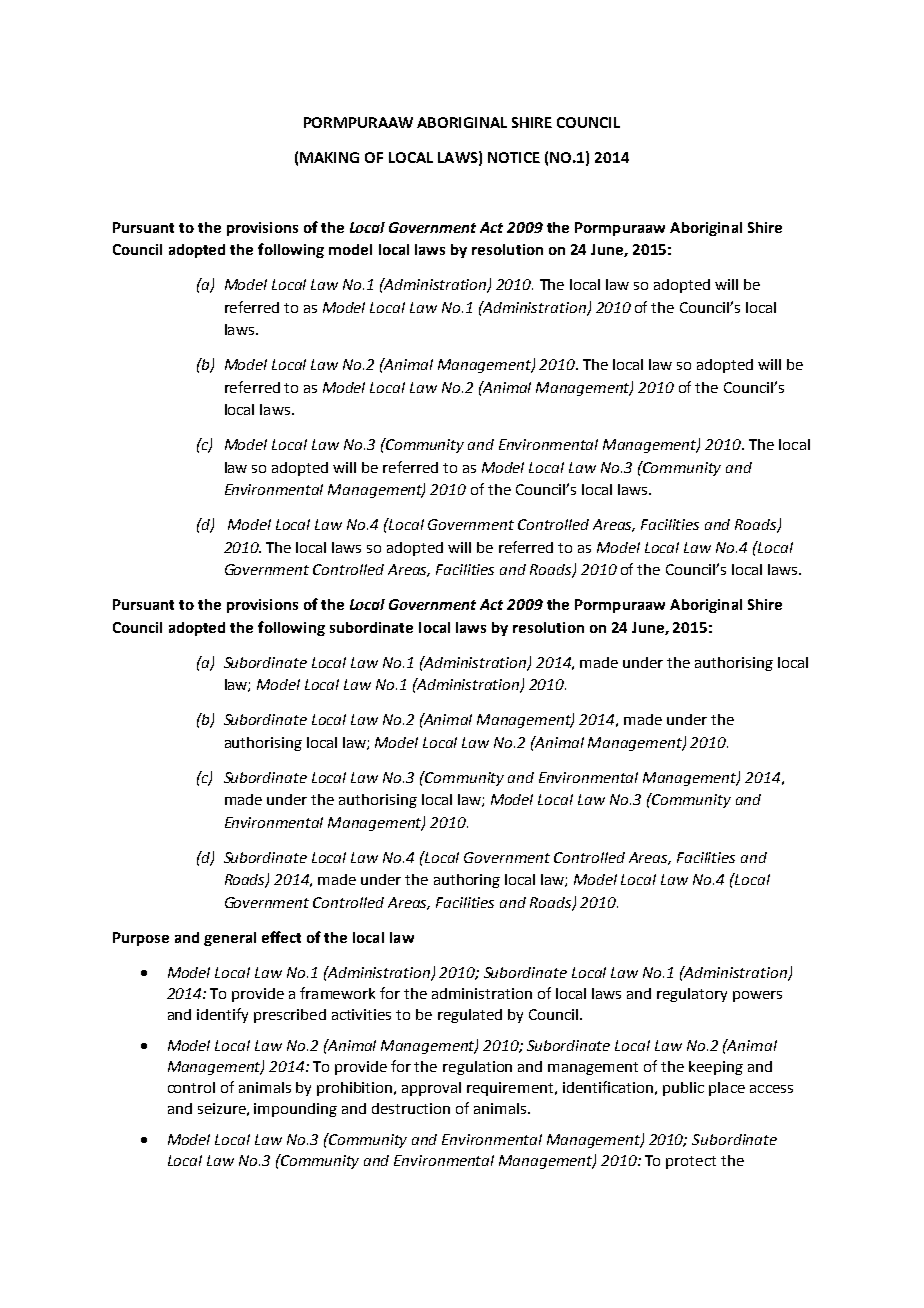 The image size is (924, 1308). Describe the element at coordinates (329, 157) in the image. I see `MAKING` at that location.
